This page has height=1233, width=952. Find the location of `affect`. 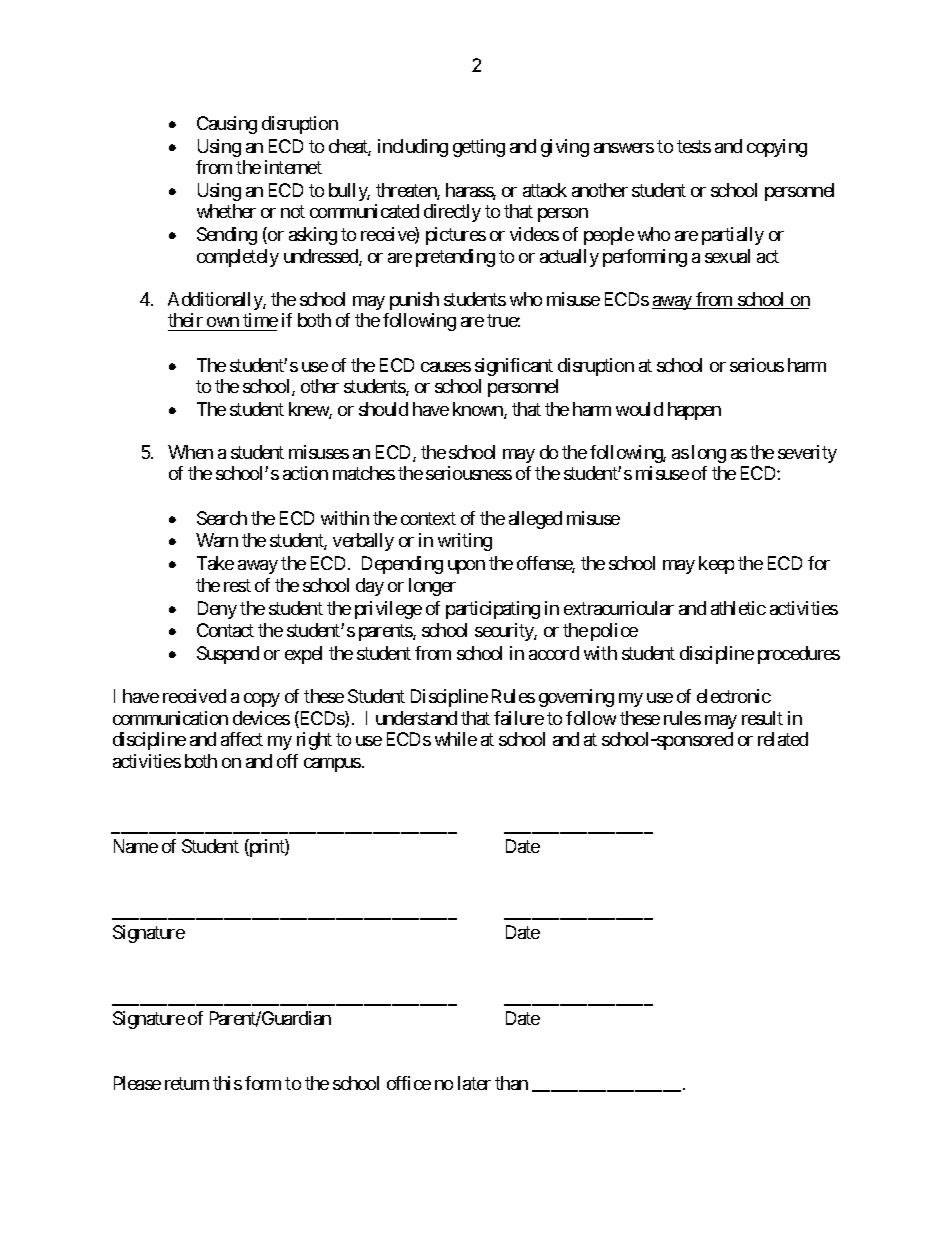

affect is located at coordinates (242, 739).
